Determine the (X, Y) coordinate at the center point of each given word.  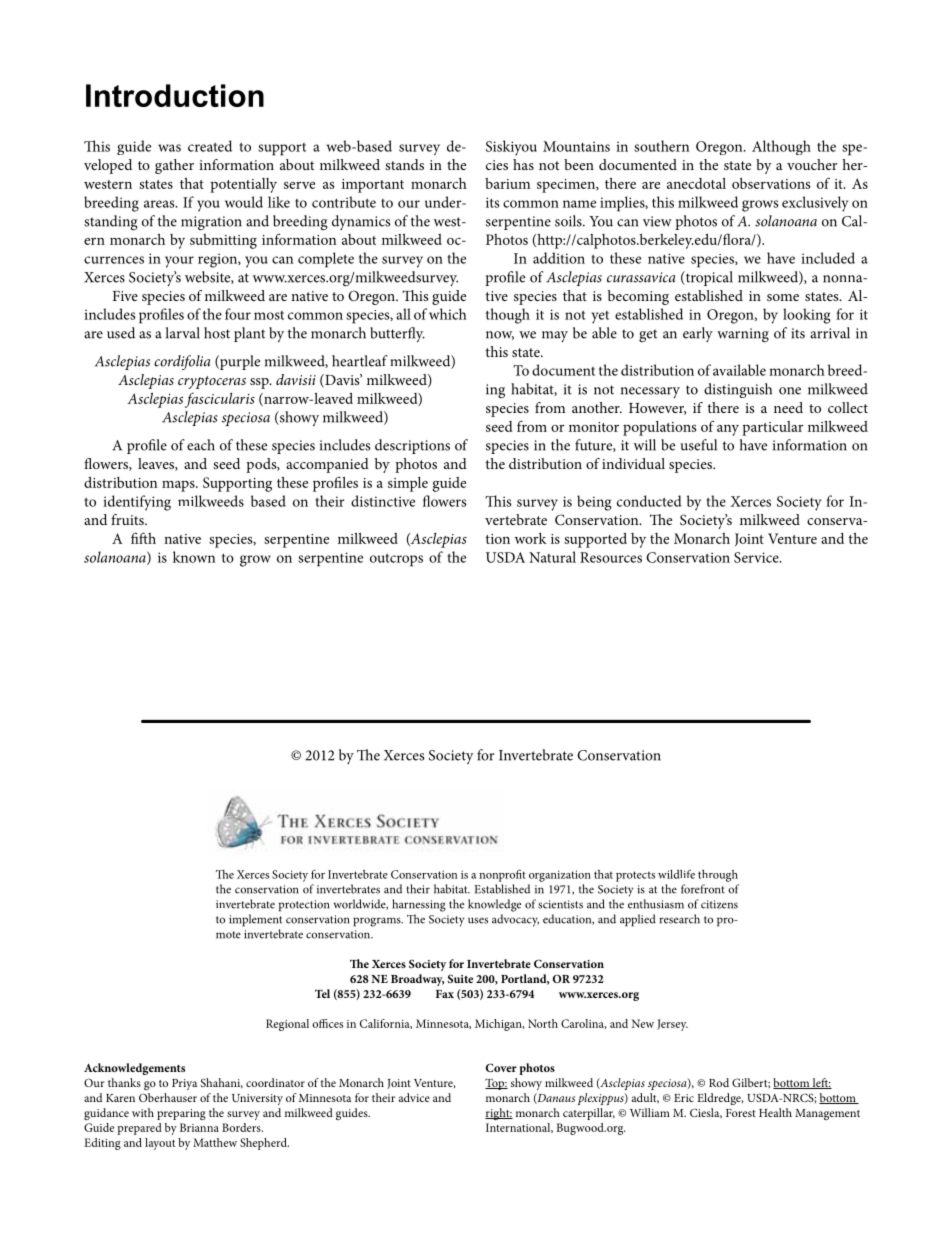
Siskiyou (511, 148)
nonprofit (502, 875)
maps (179, 486)
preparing (181, 1114)
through (718, 875)
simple (408, 484)
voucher (812, 164)
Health (775, 1112)
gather (174, 166)
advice (414, 1097)
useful (698, 445)
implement (255, 920)
